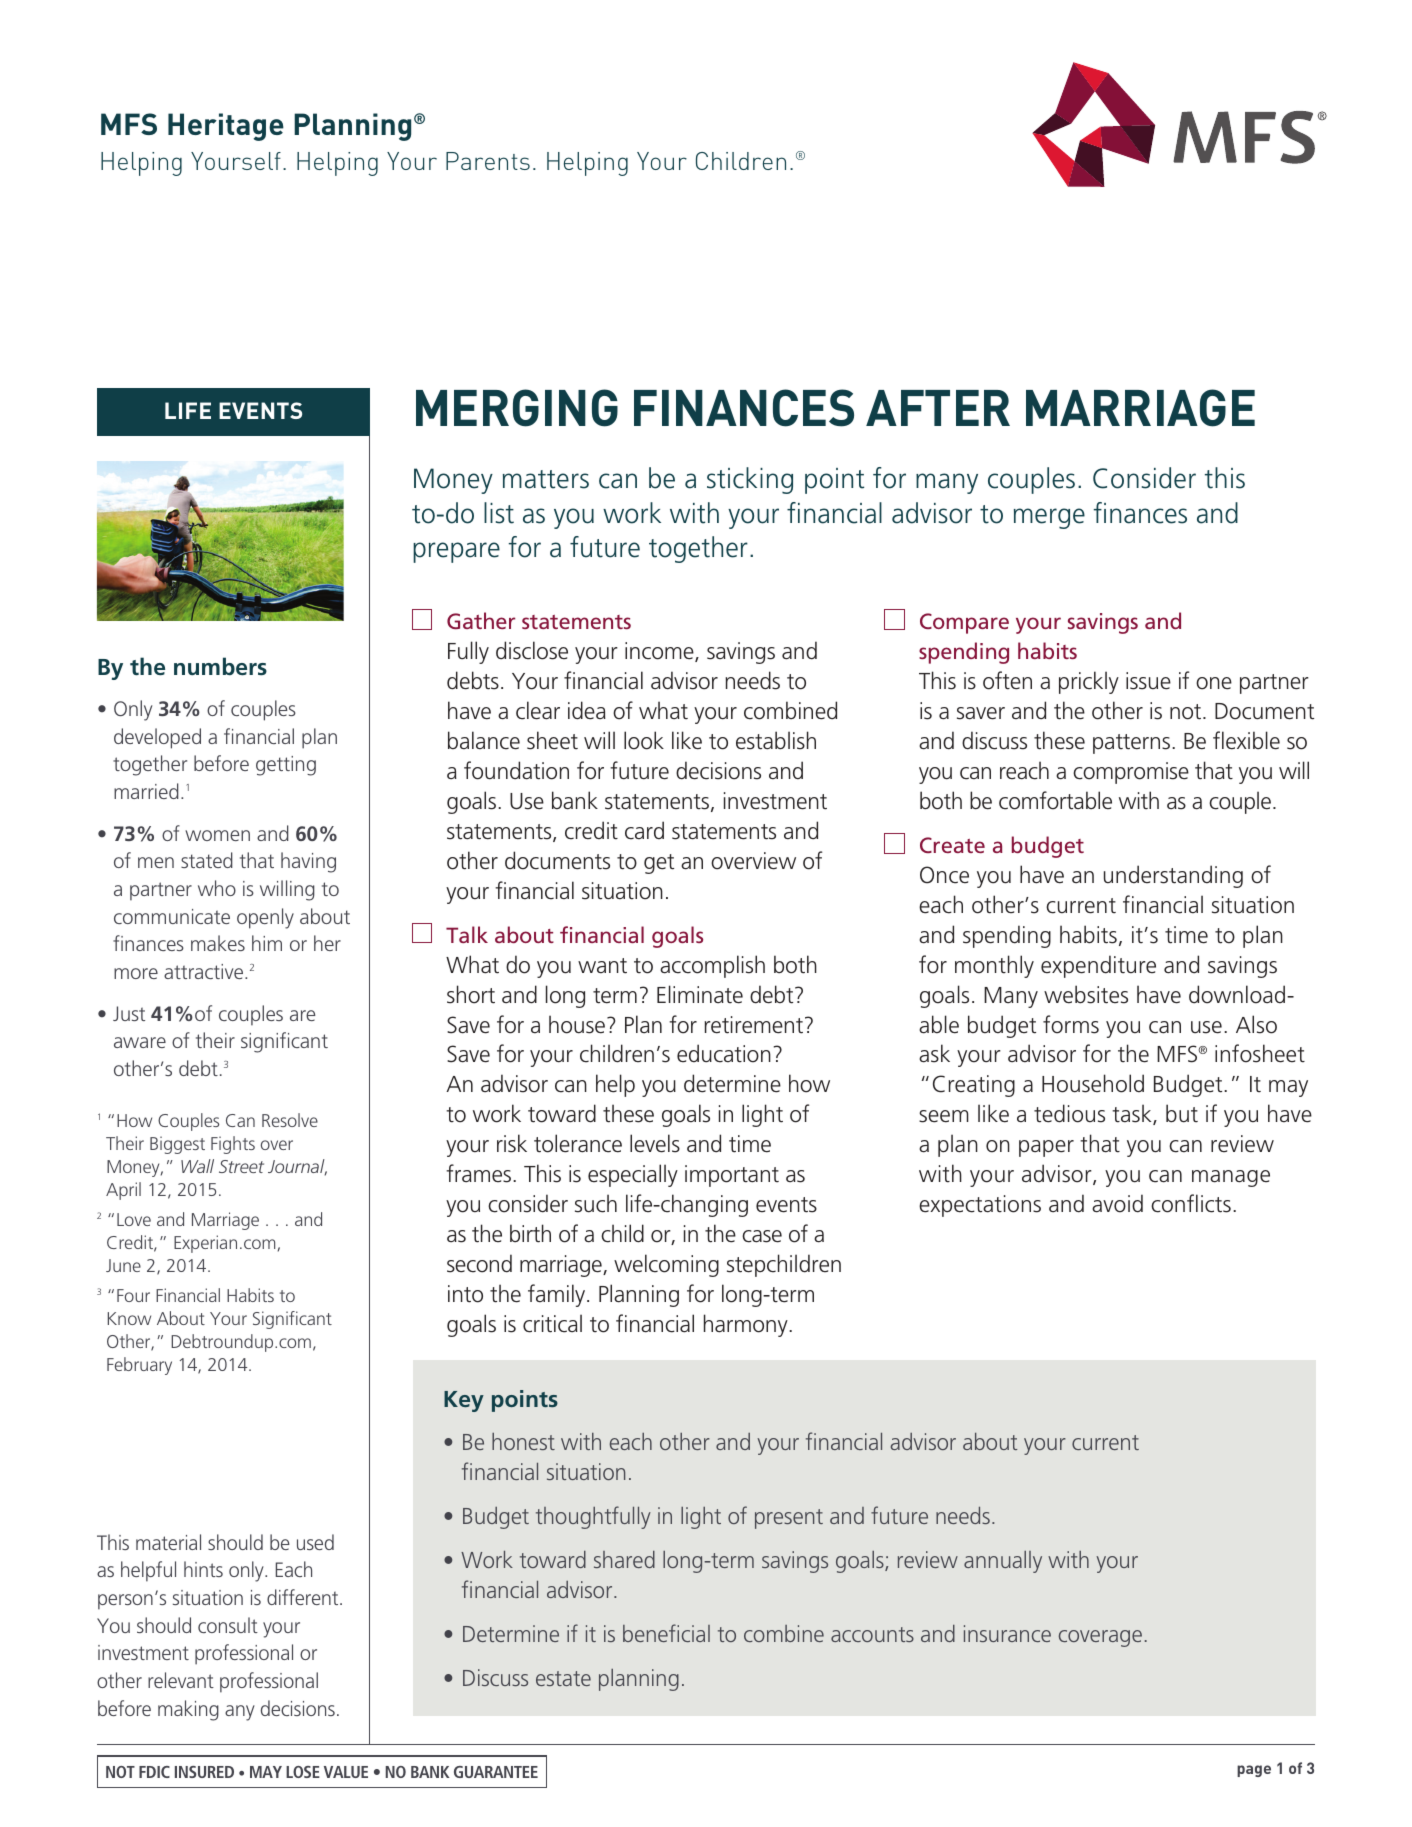  I want to click on Street, so click(241, 1166).
